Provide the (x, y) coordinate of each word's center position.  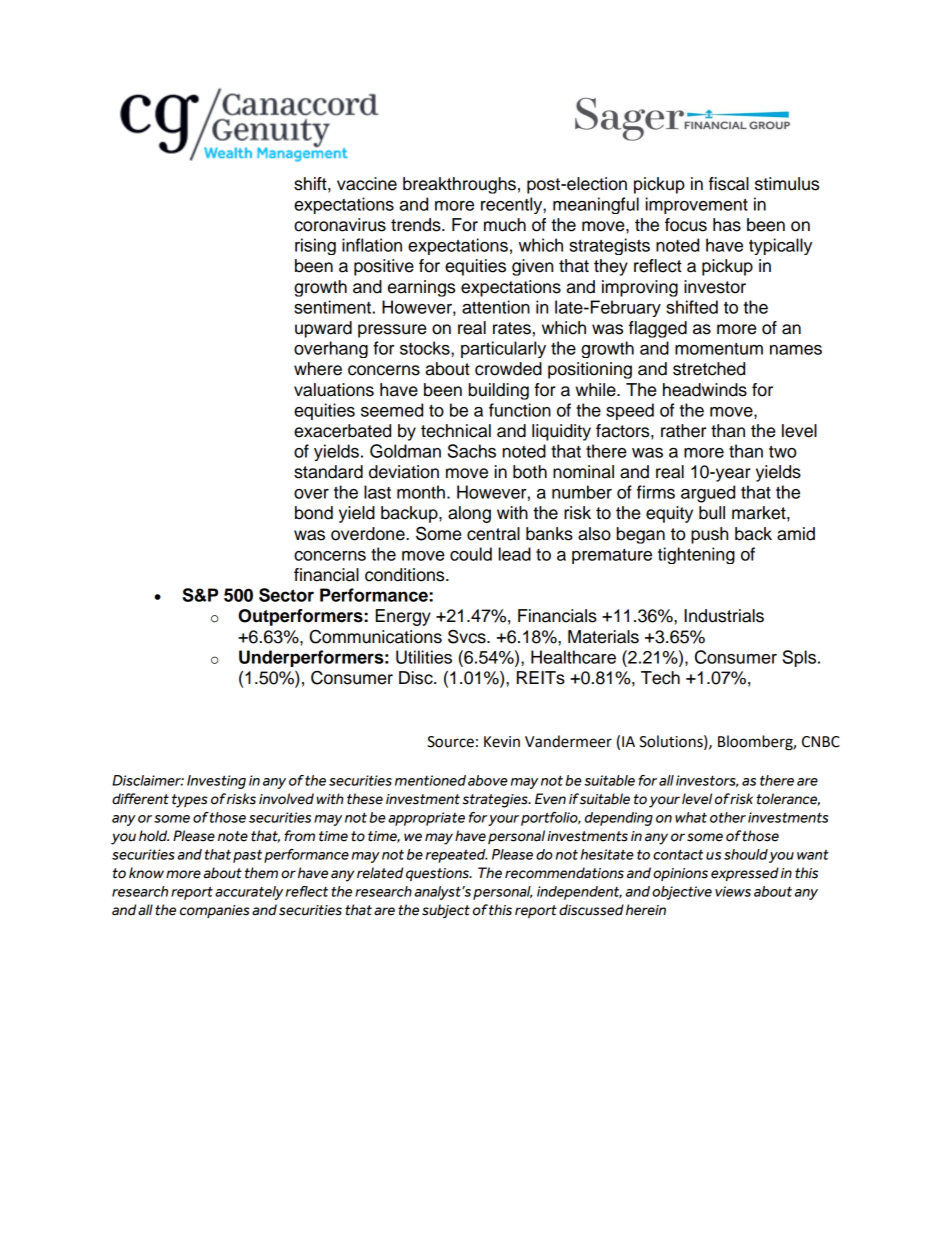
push (709, 535)
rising (315, 246)
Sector (286, 595)
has (727, 225)
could (471, 554)
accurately (249, 893)
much (505, 225)
